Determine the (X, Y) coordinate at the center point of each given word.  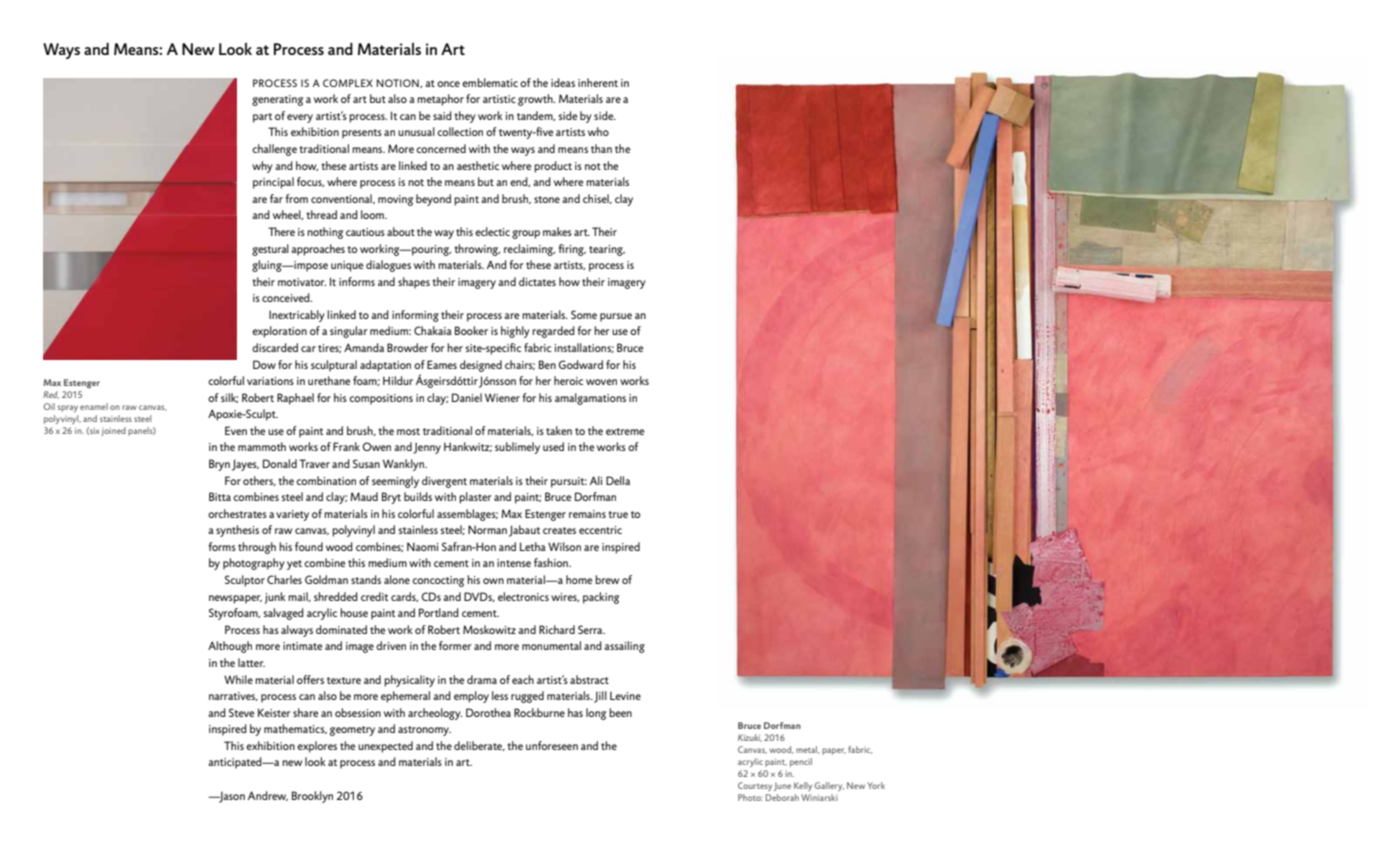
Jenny (427, 448)
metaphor (440, 100)
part (262, 118)
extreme (625, 431)
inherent (598, 82)
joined (113, 431)
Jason (231, 797)
